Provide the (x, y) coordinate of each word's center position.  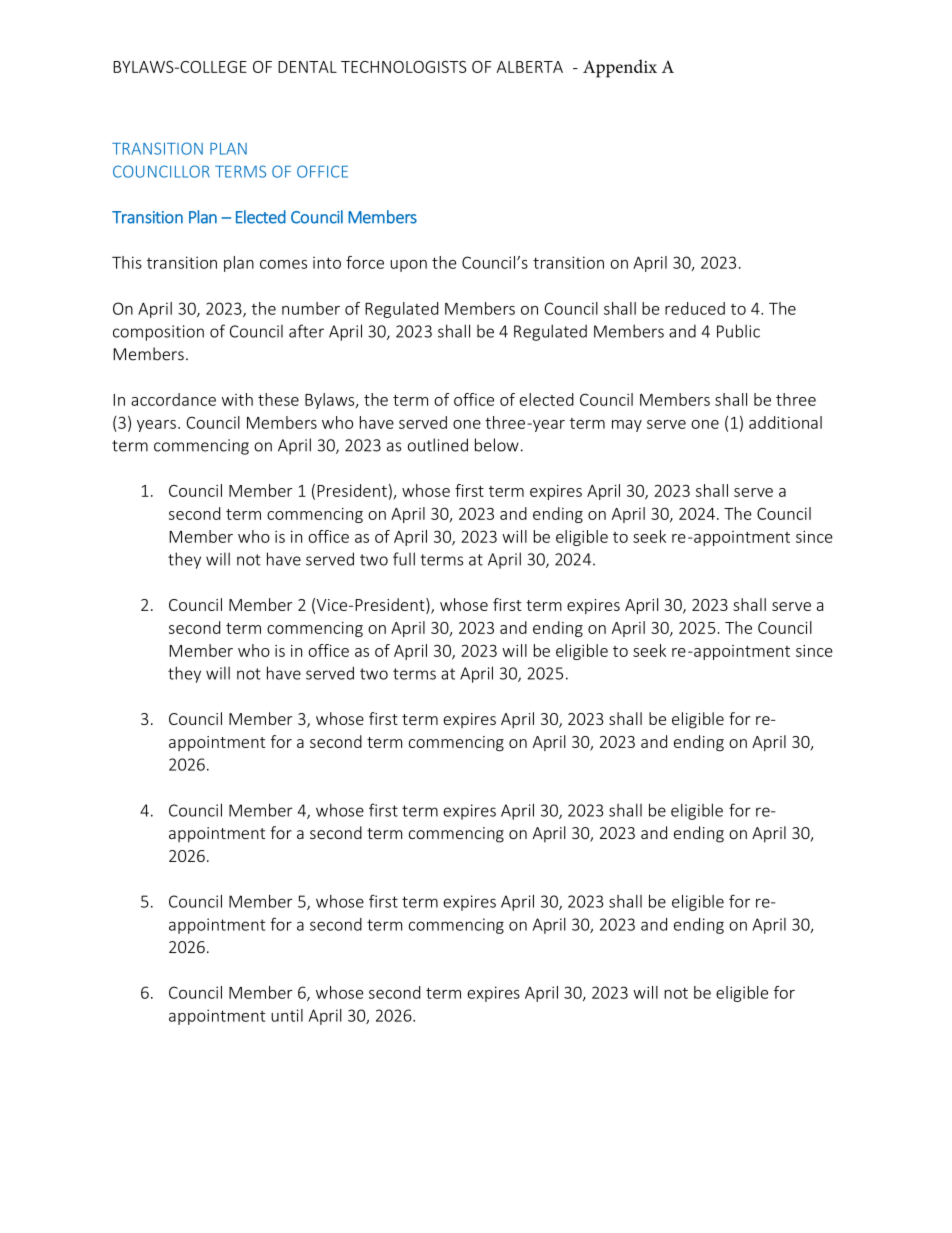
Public (738, 331)
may (627, 426)
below (497, 445)
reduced (695, 308)
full (404, 559)
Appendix (620, 68)
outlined (438, 445)
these (278, 399)
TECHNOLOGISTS (403, 67)
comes (283, 264)
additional (785, 422)
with (237, 399)
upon (408, 266)
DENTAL (307, 67)
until (287, 1015)
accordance (173, 399)
